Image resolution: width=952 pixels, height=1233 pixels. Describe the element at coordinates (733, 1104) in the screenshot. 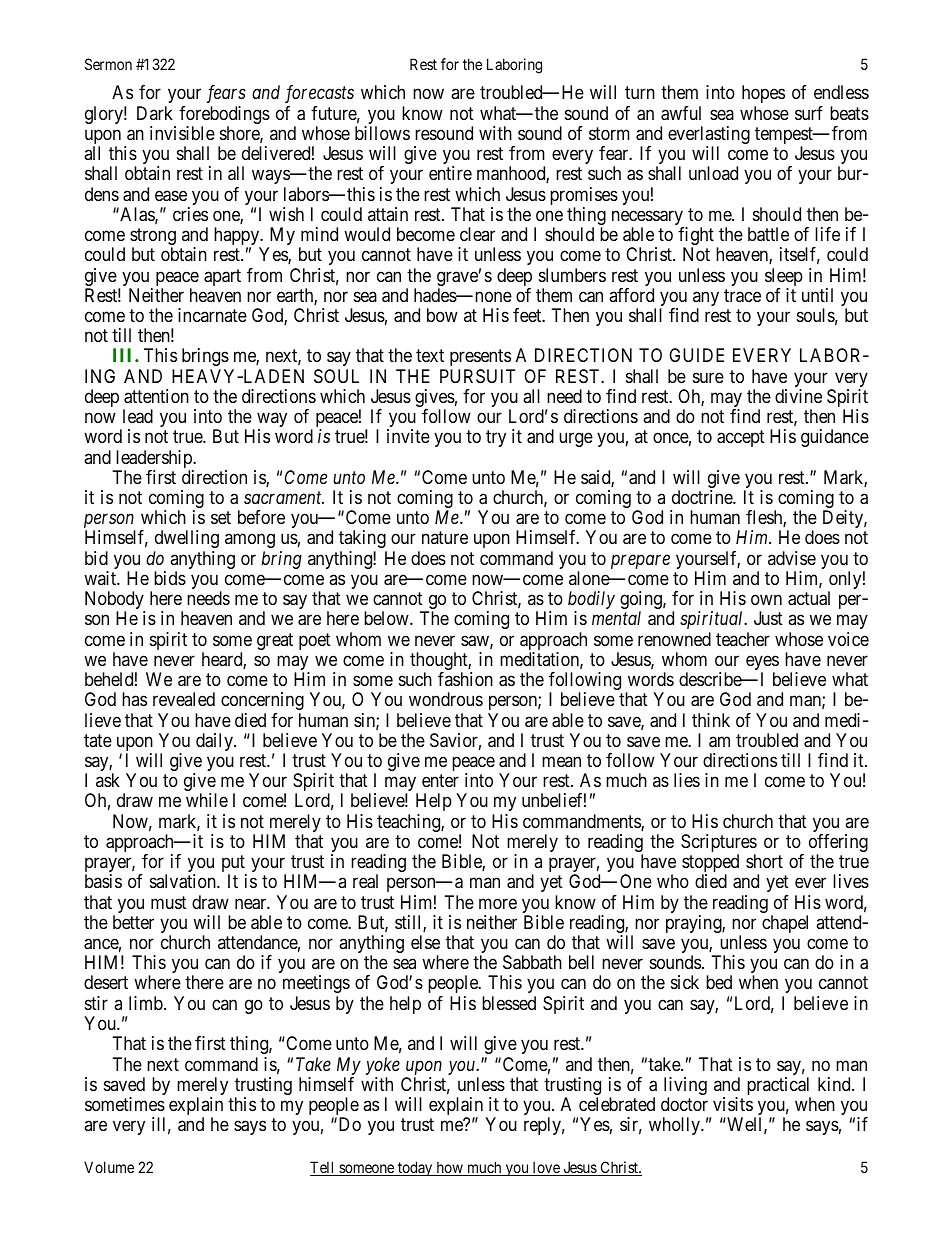

I see `visits` at that location.
